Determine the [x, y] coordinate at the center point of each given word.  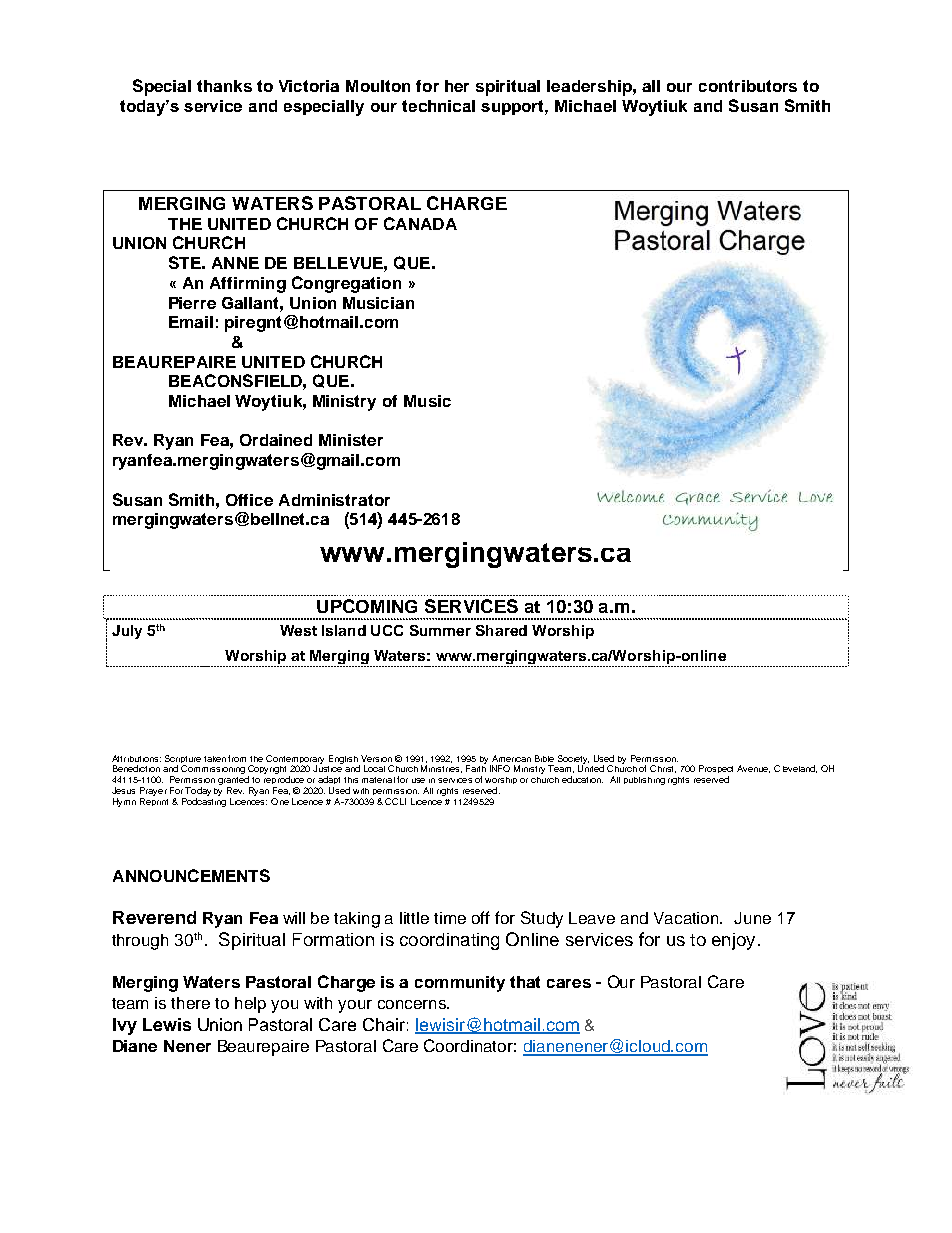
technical [438, 106]
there [190, 1003]
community [460, 984]
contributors [748, 86]
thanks [224, 86]
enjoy [733, 941]
